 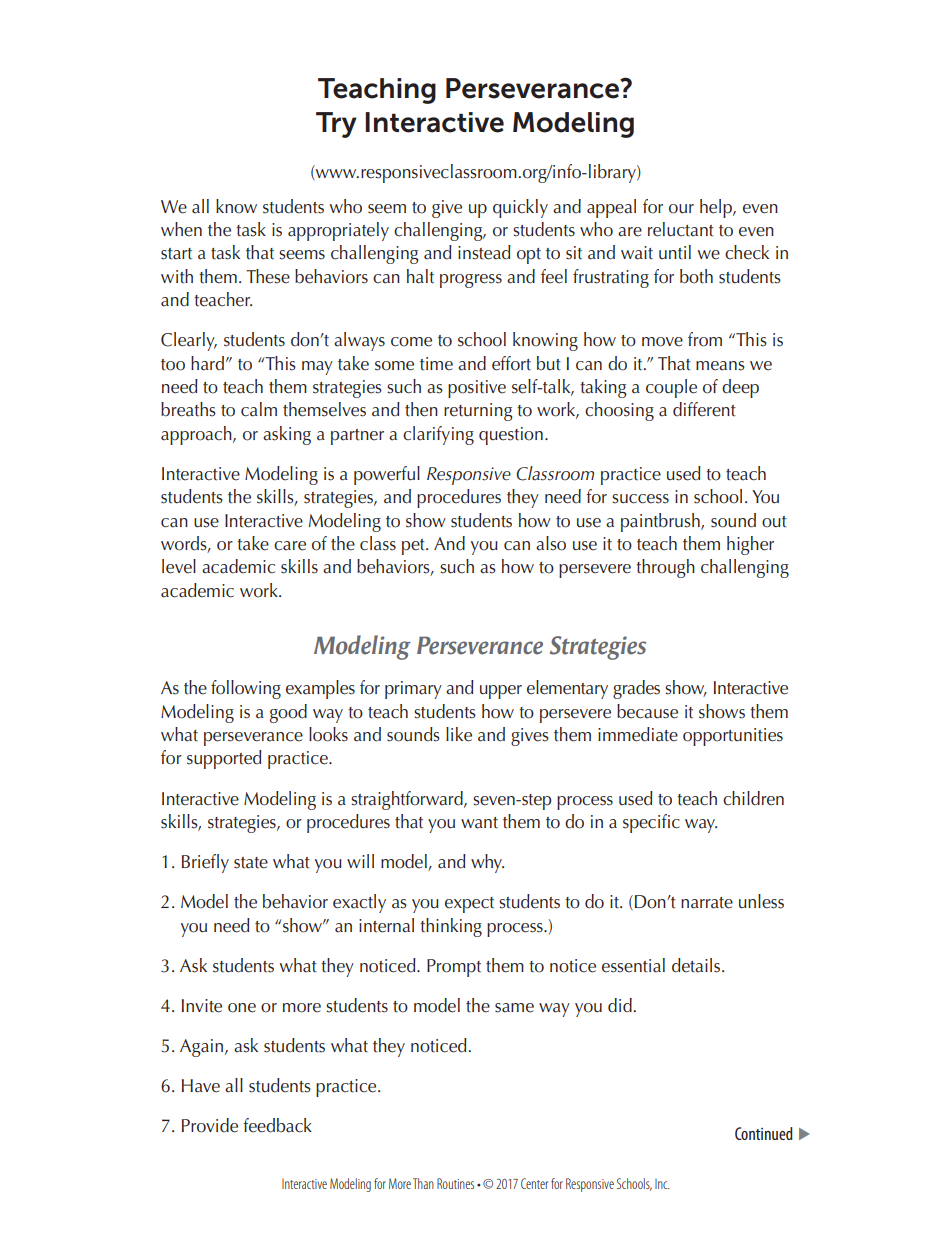 I want to click on narrate, so click(x=707, y=903).
